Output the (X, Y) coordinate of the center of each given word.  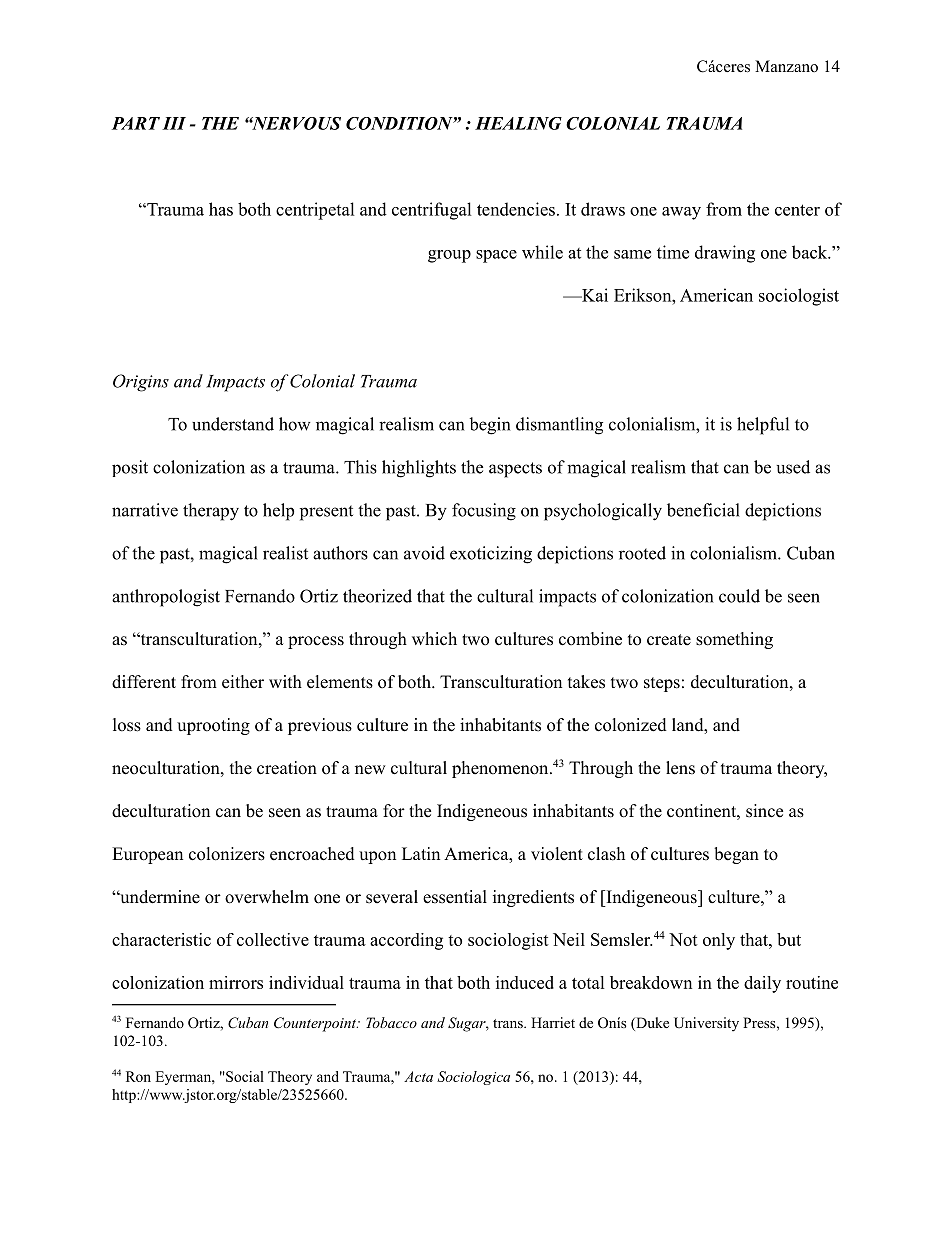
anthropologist (166, 598)
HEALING (518, 123)
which (434, 639)
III (174, 123)
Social (244, 1076)
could (739, 596)
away (681, 213)
